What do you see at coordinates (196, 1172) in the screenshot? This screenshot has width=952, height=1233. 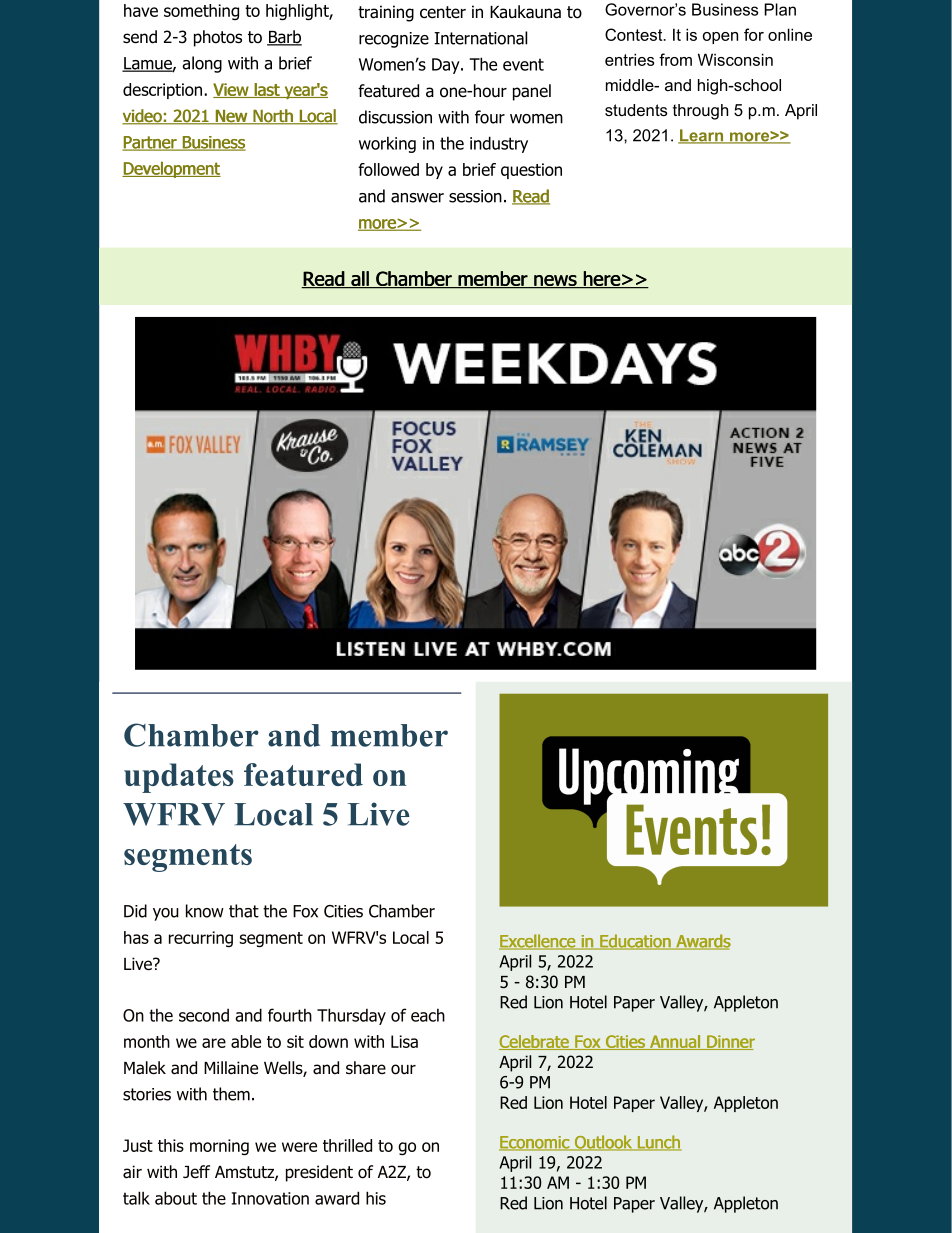 I see `Jeff` at bounding box center [196, 1172].
